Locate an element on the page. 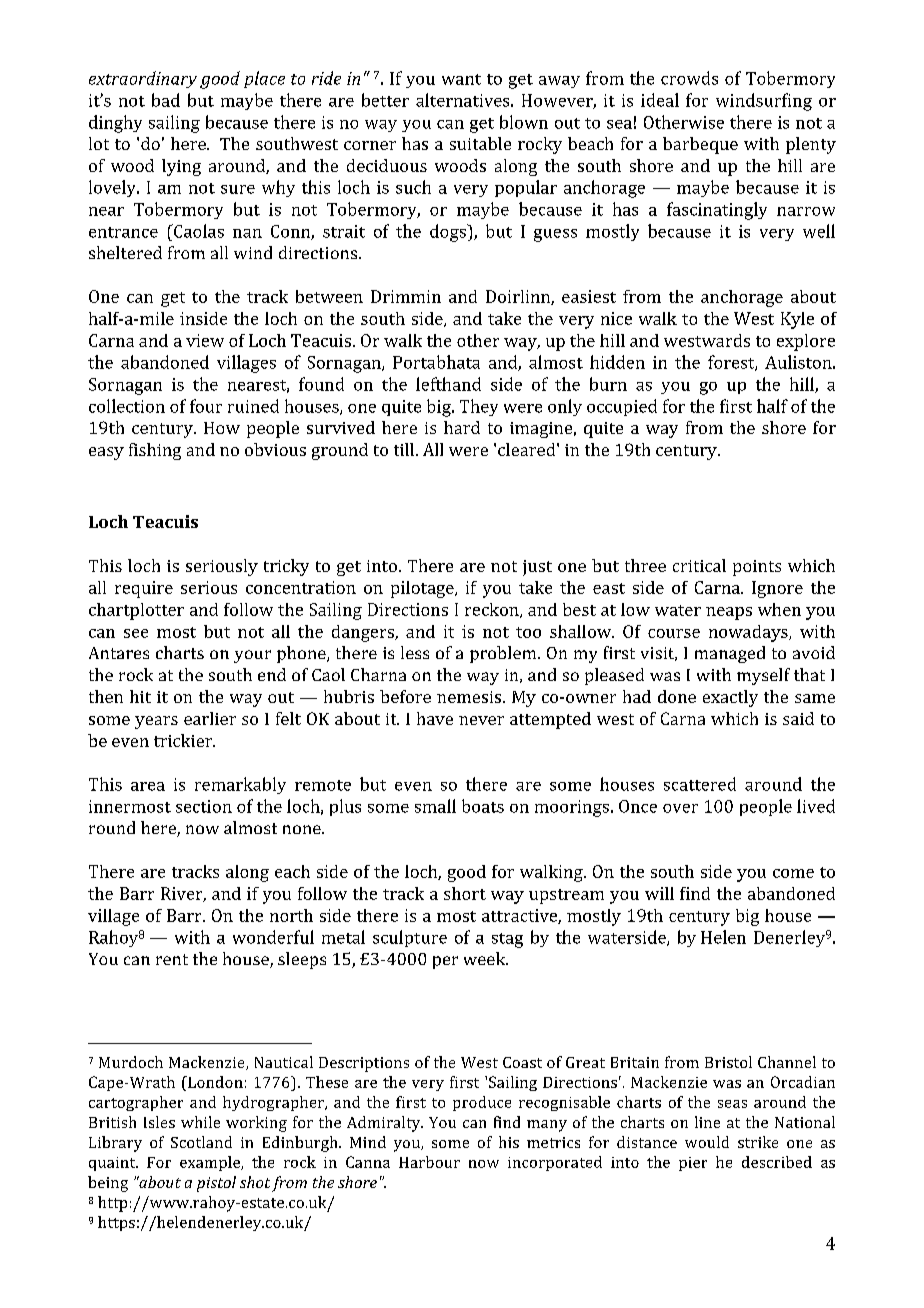 The height and width of the image is (1308, 924). Scotland is located at coordinates (201, 1142).
